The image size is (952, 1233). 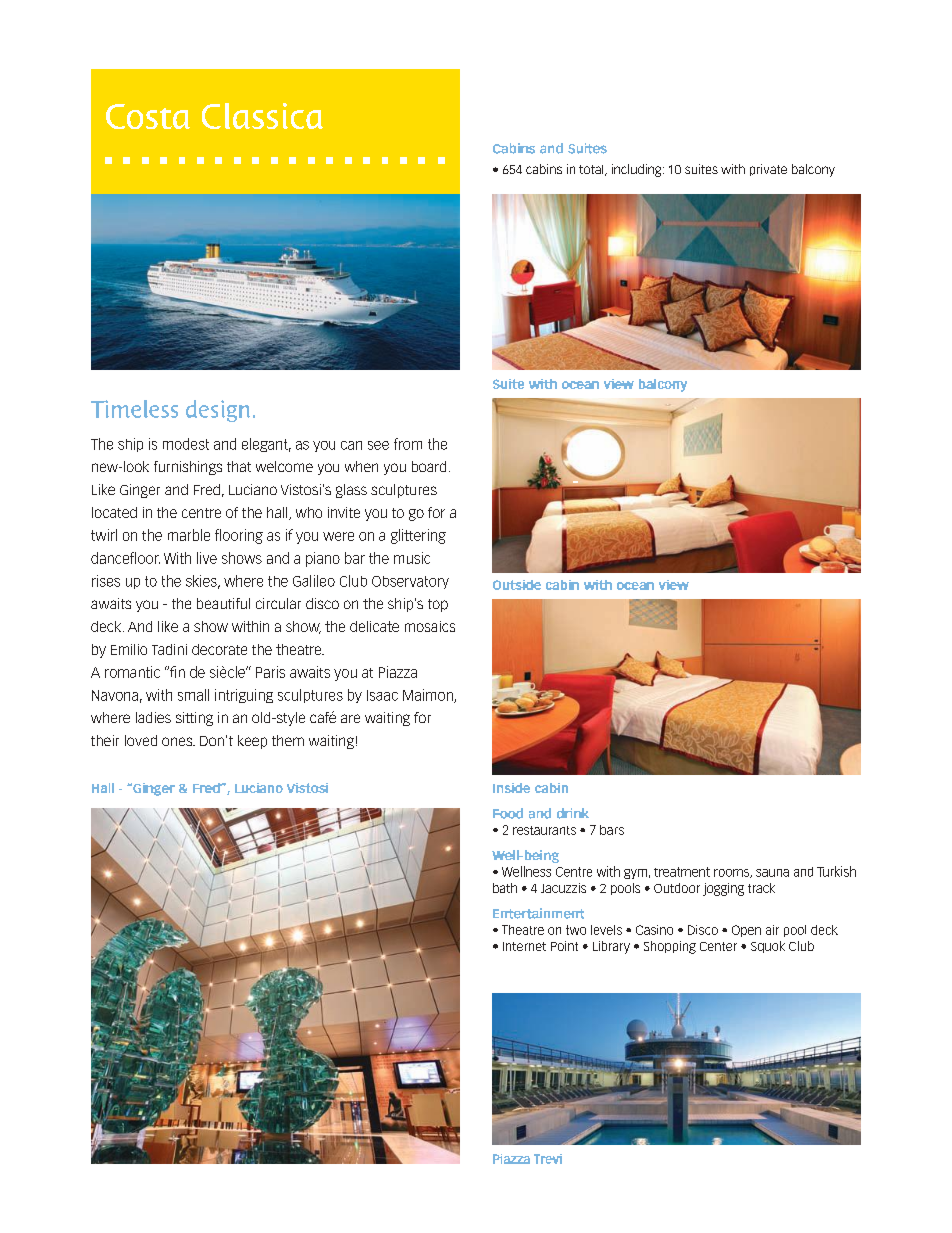 What do you see at coordinates (219, 649) in the screenshot?
I see `decorate` at bounding box center [219, 649].
